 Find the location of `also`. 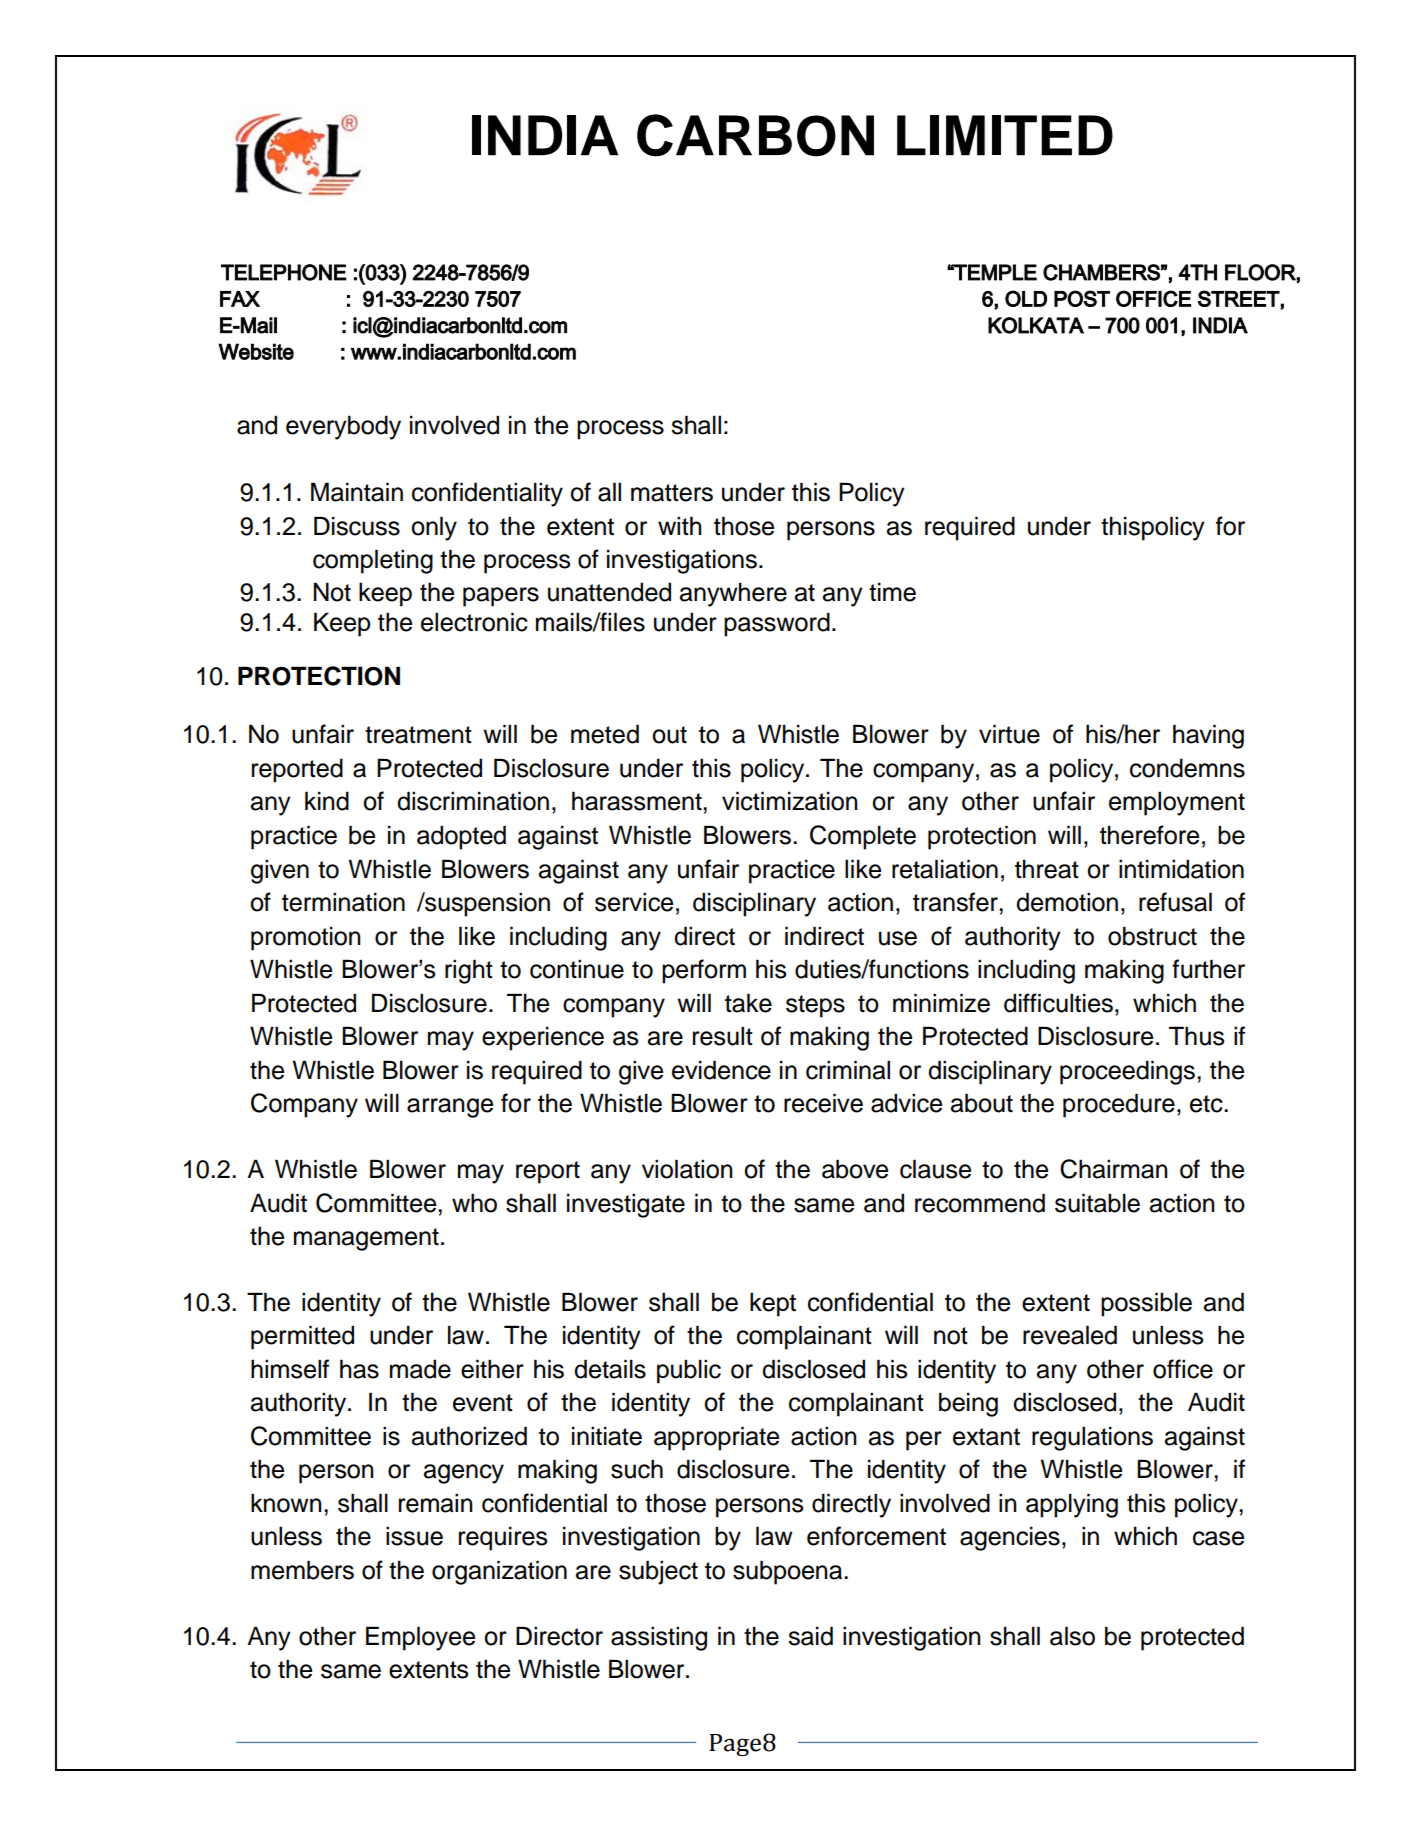

also is located at coordinates (1072, 1636).
